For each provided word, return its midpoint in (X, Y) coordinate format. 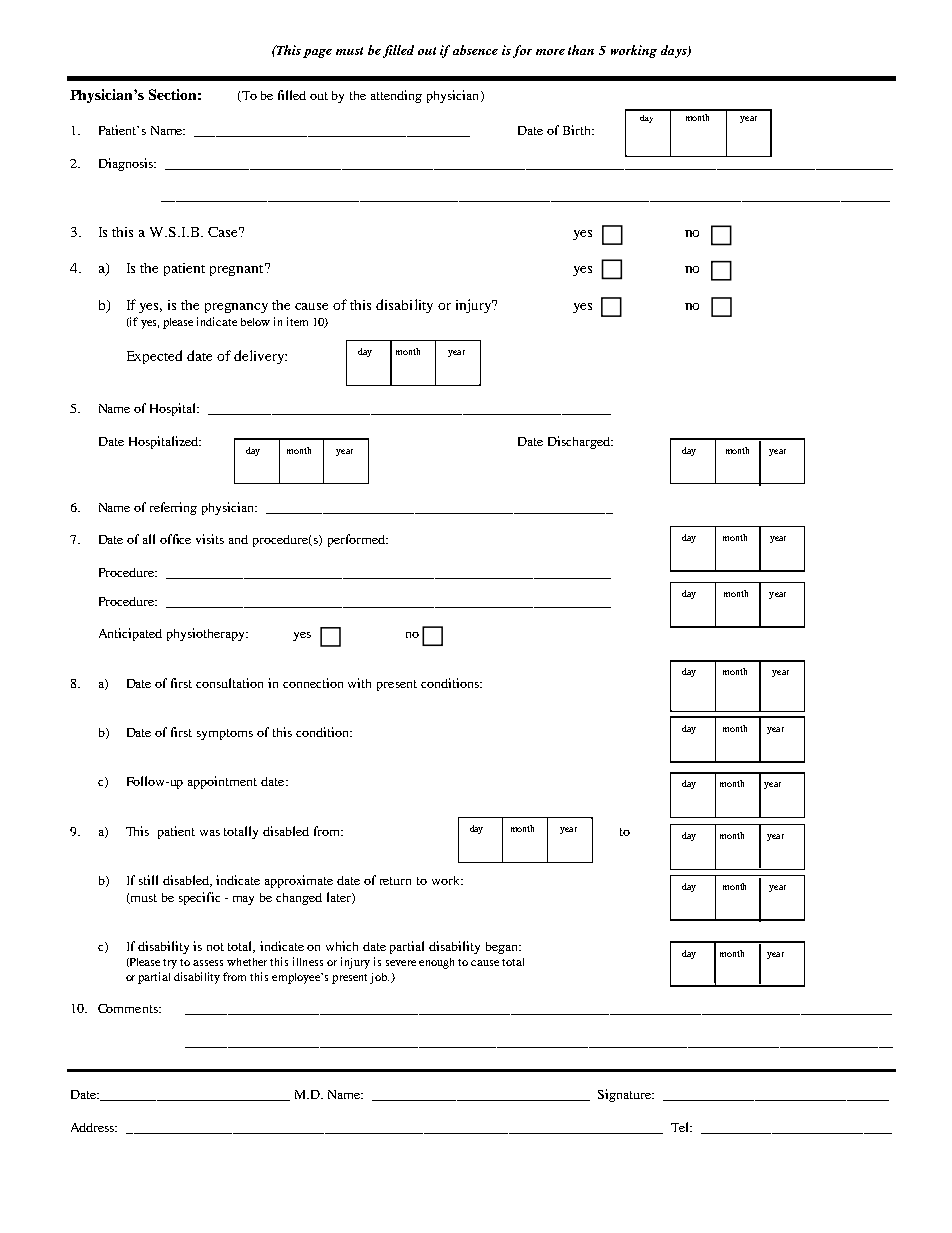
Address (94, 1127)
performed (357, 540)
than (581, 50)
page (317, 53)
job (379, 978)
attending (396, 96)
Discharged (580, 442)
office (175, 539)
